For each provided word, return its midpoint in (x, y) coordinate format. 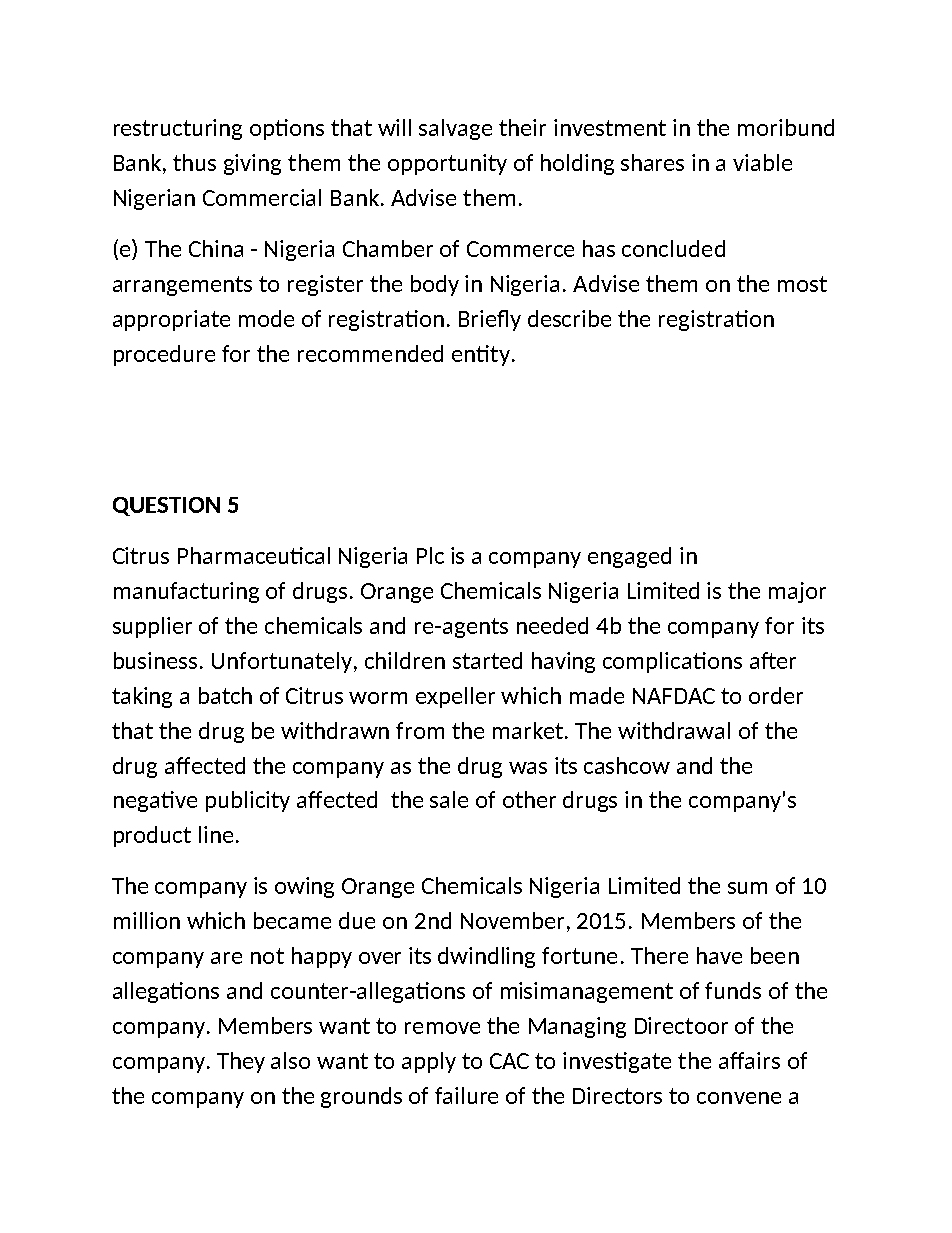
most (802, 284)
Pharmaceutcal (254, 555)
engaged (629, 557)
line (216, 834)
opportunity (447, 164)
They (241, 1062)
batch (225, 695)
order (776, 695)
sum (747, 888)
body (435, 285)
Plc (430, 555)
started (487, 660)
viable (762, 162)
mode (266, 318)
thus (194, 162)
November (512, 920)
